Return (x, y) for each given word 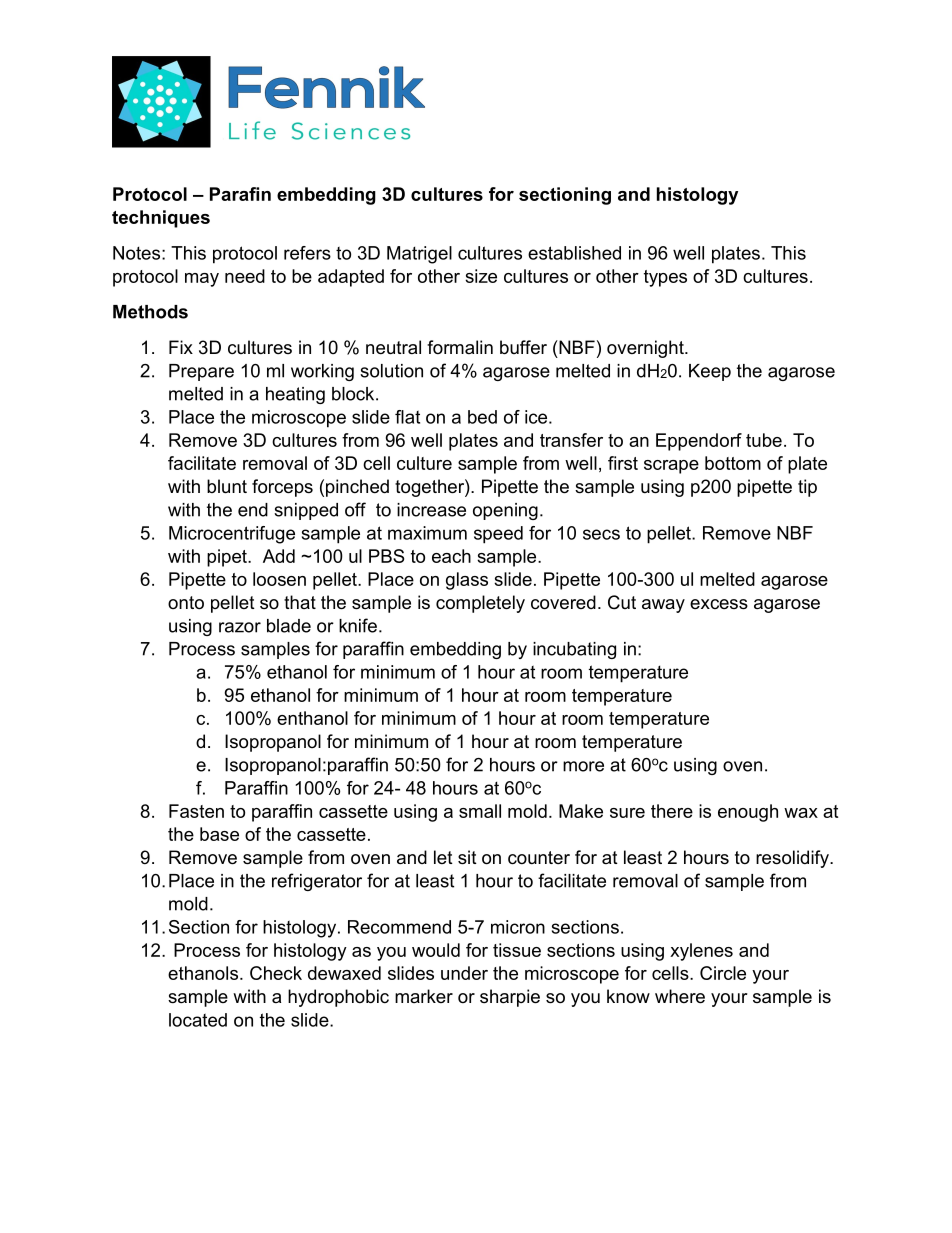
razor (240, 627)
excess (719, 604)
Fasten (196, 811)
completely (480, 604)
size (481, 276)
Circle (723, 973)
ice (536, 417)
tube (764, 440)
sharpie (510, 998)
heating (295, 395)
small (480, 811)
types (665, 278)
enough (748, 813)
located (198, 1020)
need (245, 276)
